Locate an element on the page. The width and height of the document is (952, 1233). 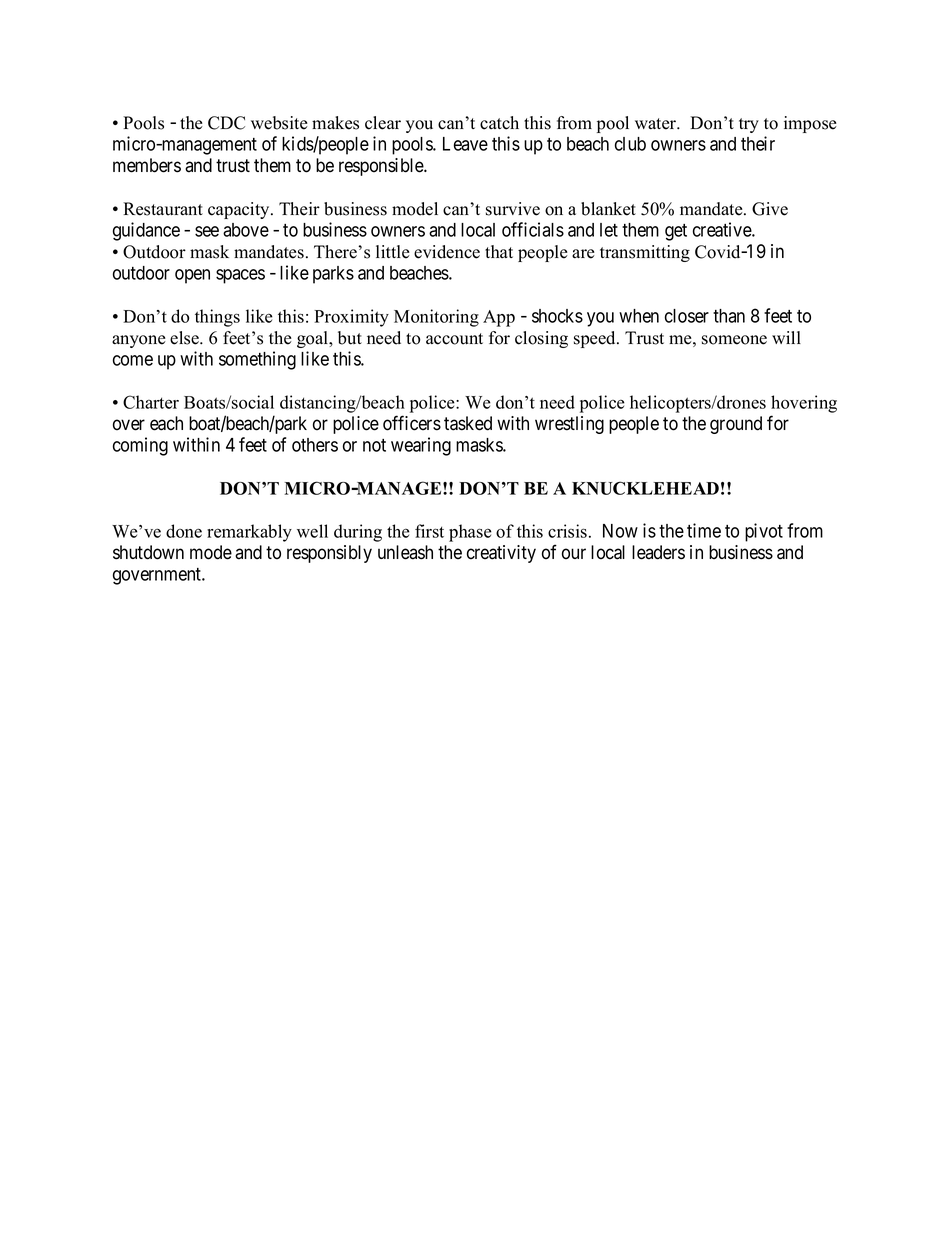
ground is located at coordinates (736, 425).
